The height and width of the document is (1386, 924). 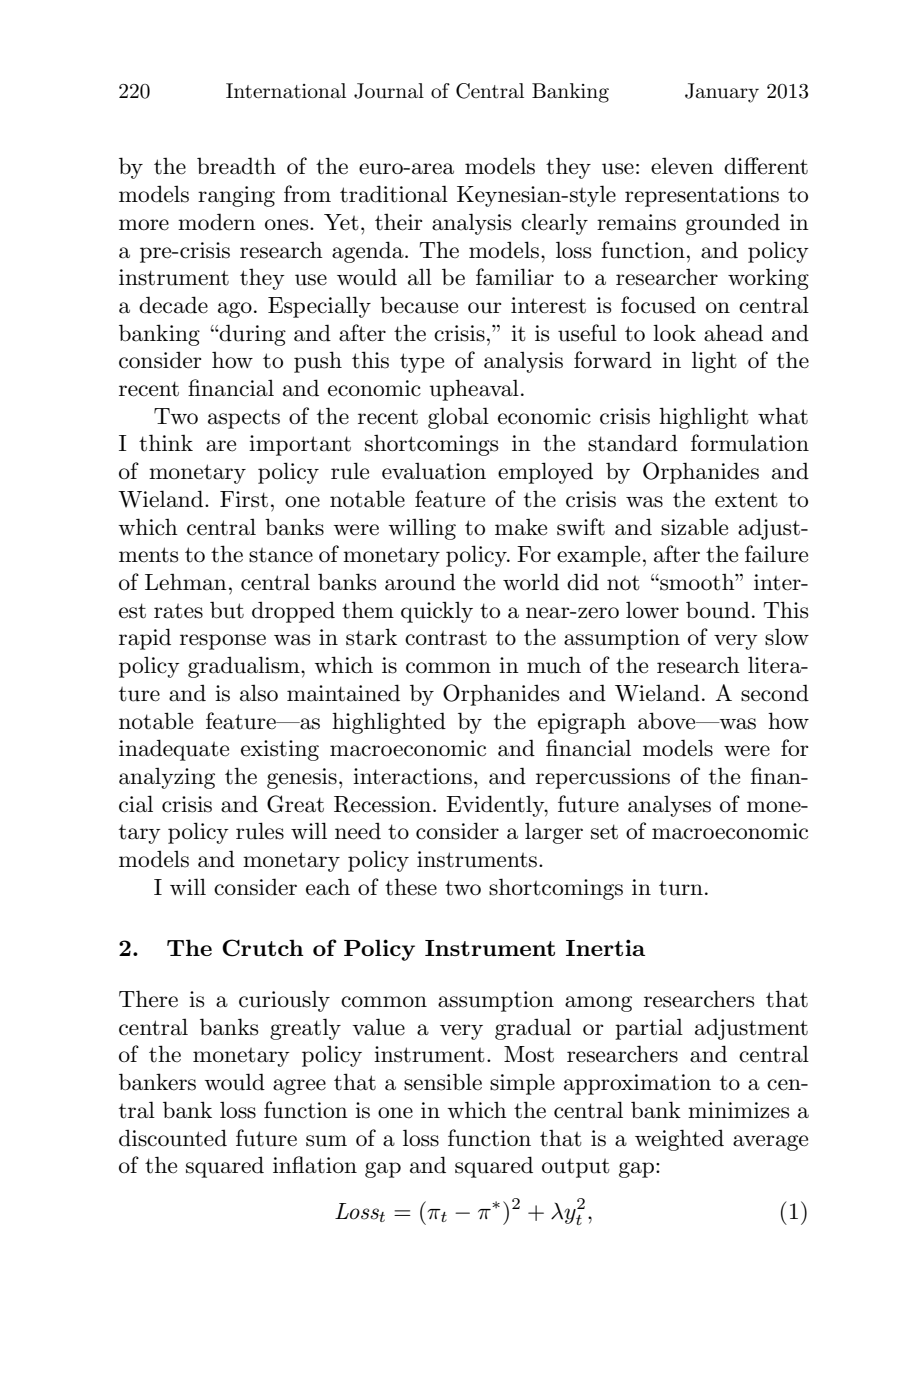 What do you see at coordinates (389, 91) in the document?
I see `Journal` at bounding box center [389, 91].
